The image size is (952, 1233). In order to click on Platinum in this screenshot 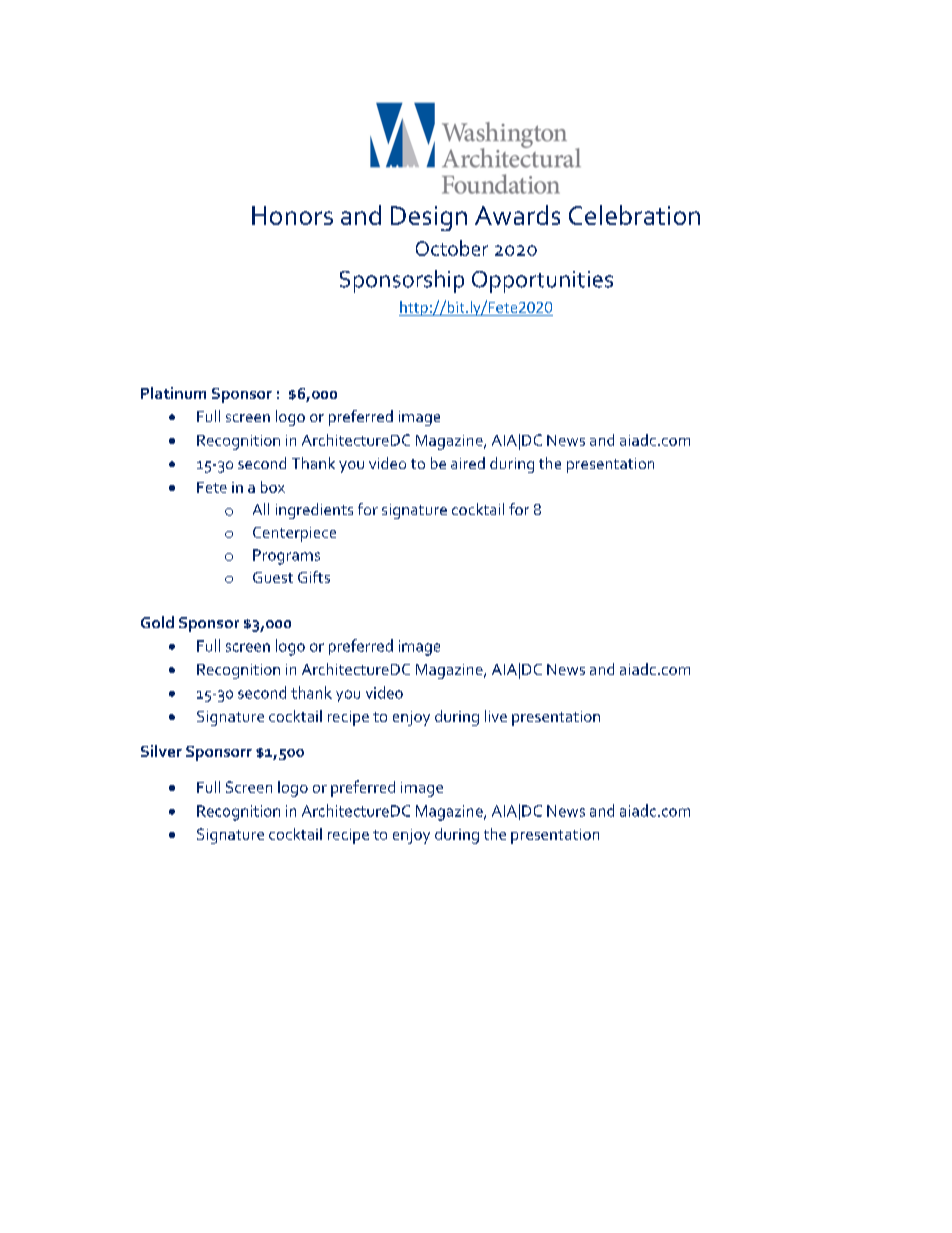, I will do `click(173, 393)`.
